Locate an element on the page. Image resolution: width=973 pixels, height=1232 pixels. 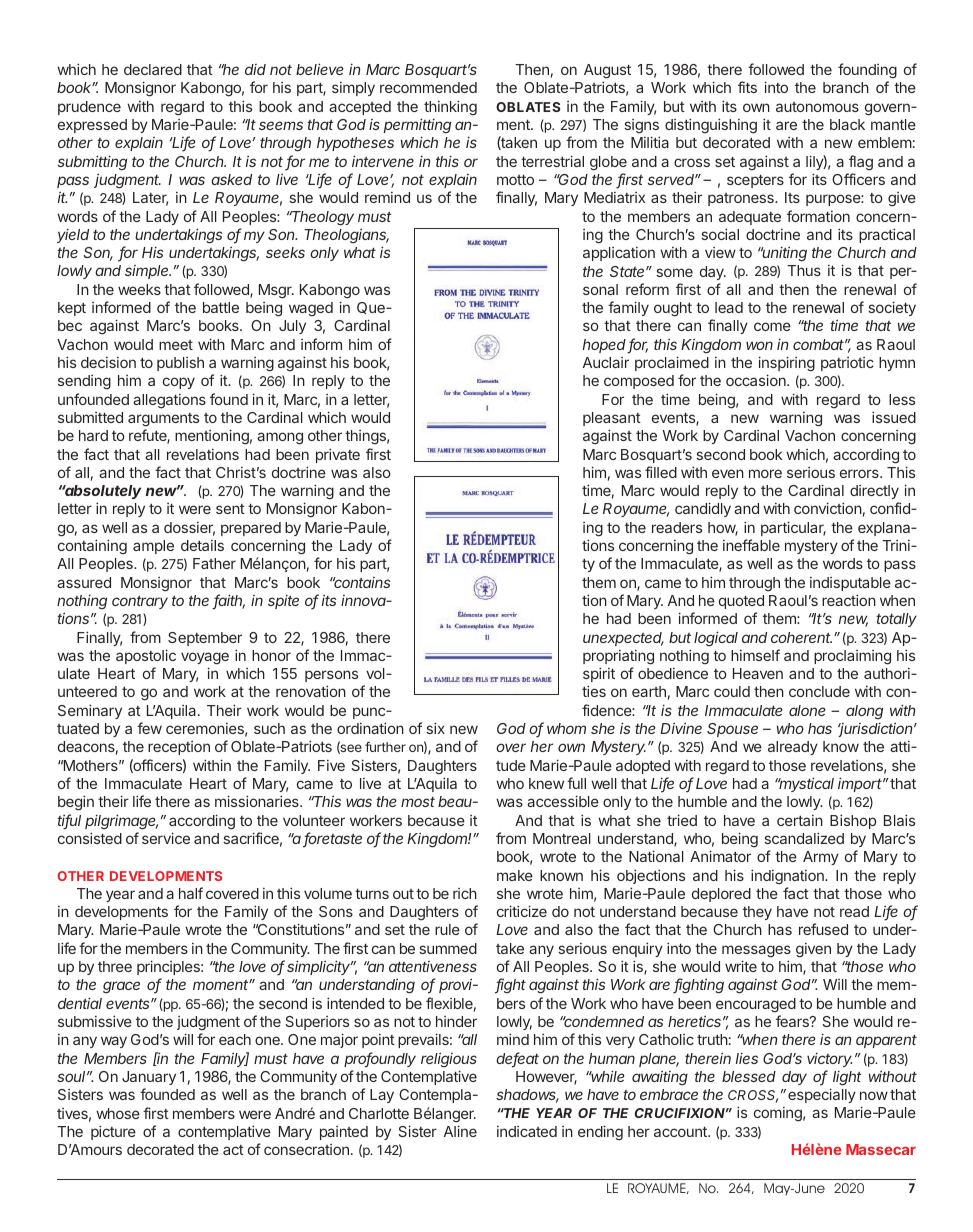
unexpected is located at coordinates (623, 639).
